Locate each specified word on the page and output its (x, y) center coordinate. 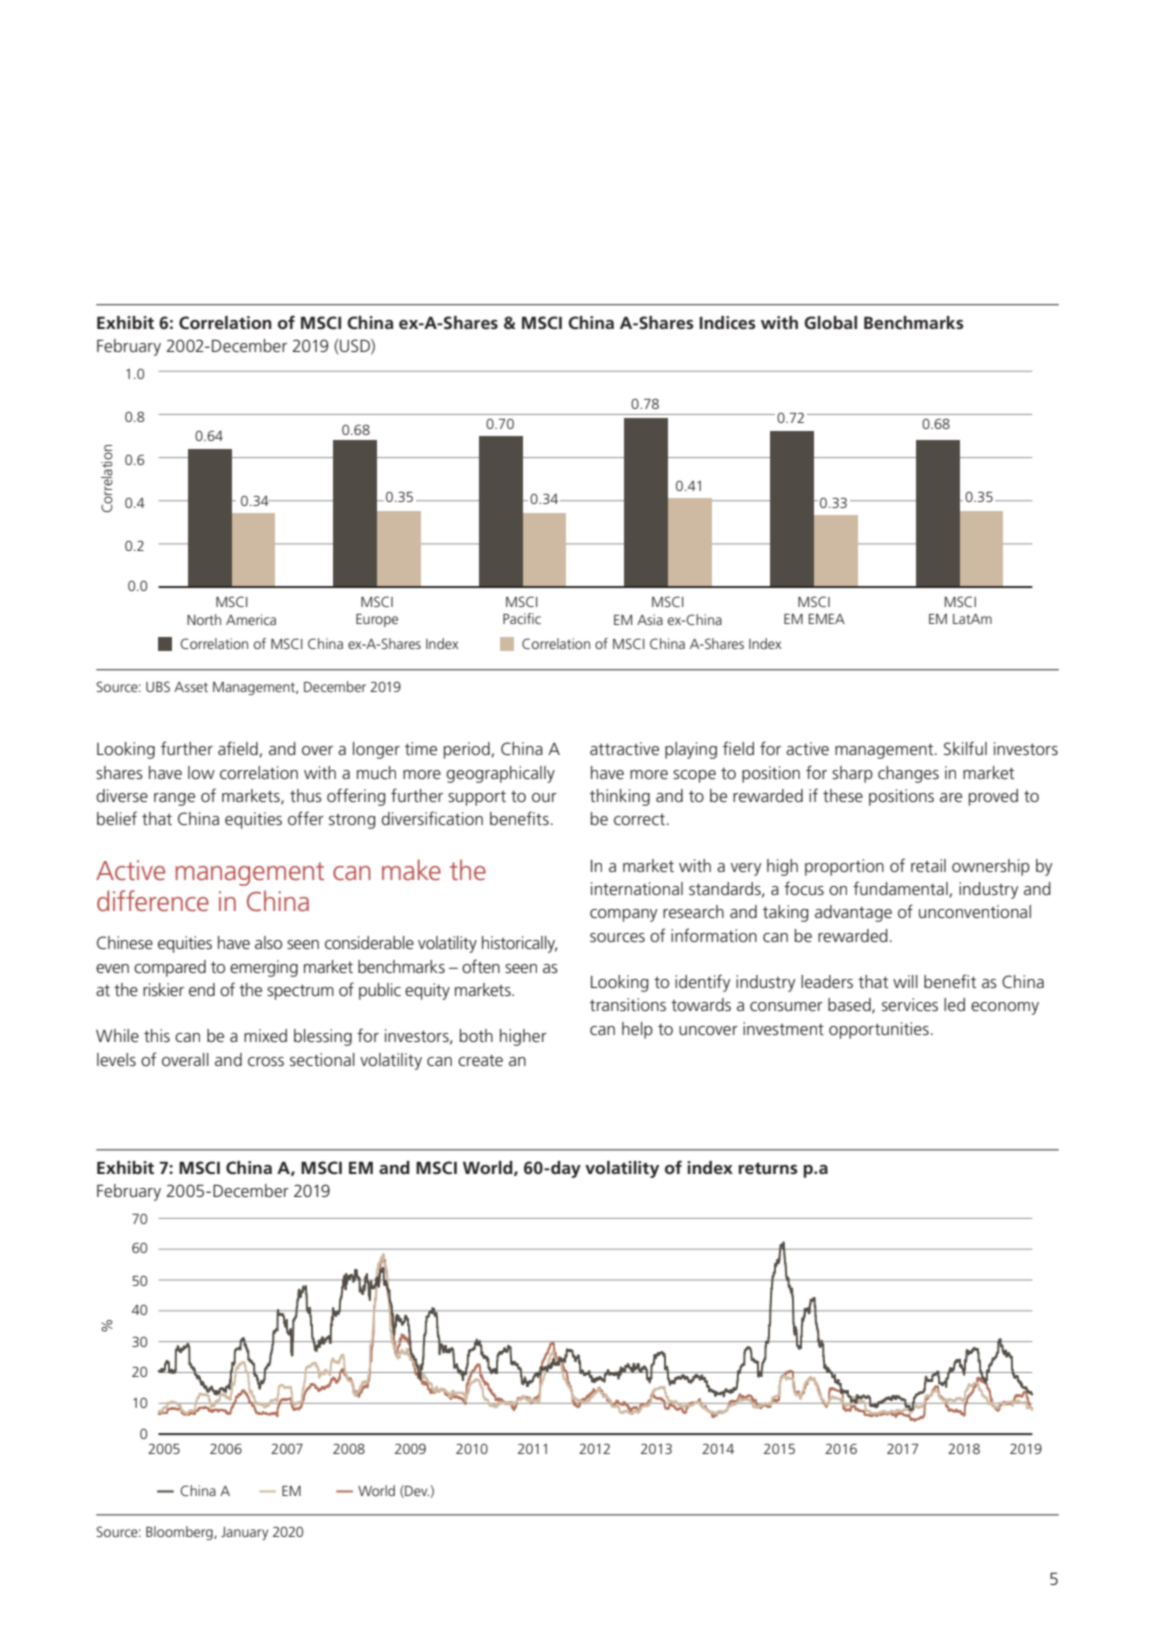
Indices (727, 323)
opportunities (879, 1030)
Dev (416, 1491)
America (251, 619)
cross (266, 1061)
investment (783, 1028)
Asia (650, 619)
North (204, 619)
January (244, 1533)
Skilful (965, 748)
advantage (853, 913)
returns (768, 1168)
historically (519, 944)
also (268, 942)
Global (830, 322)
